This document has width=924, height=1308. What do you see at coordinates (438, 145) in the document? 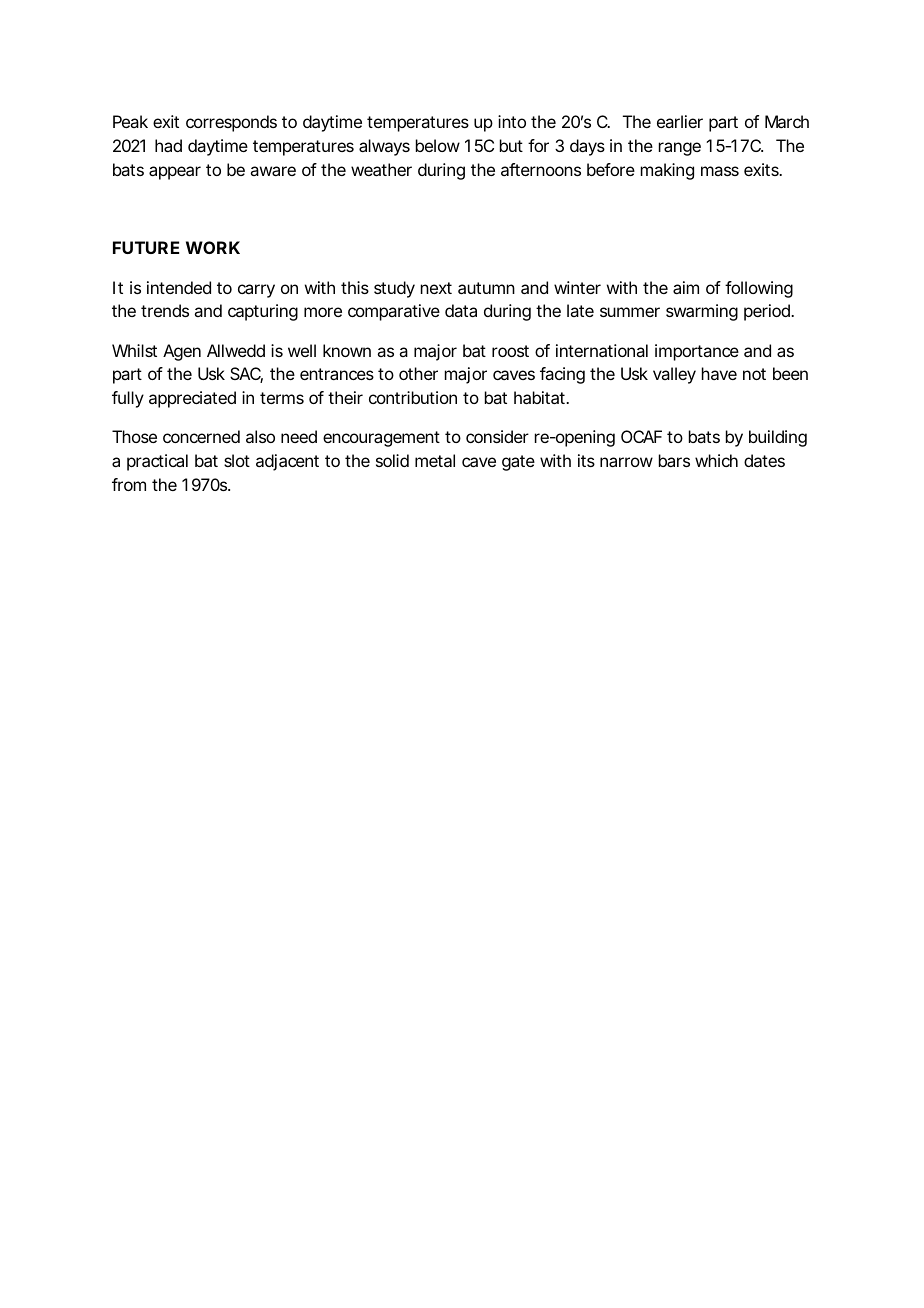
I see `below` at bounding box center [438, 145].
